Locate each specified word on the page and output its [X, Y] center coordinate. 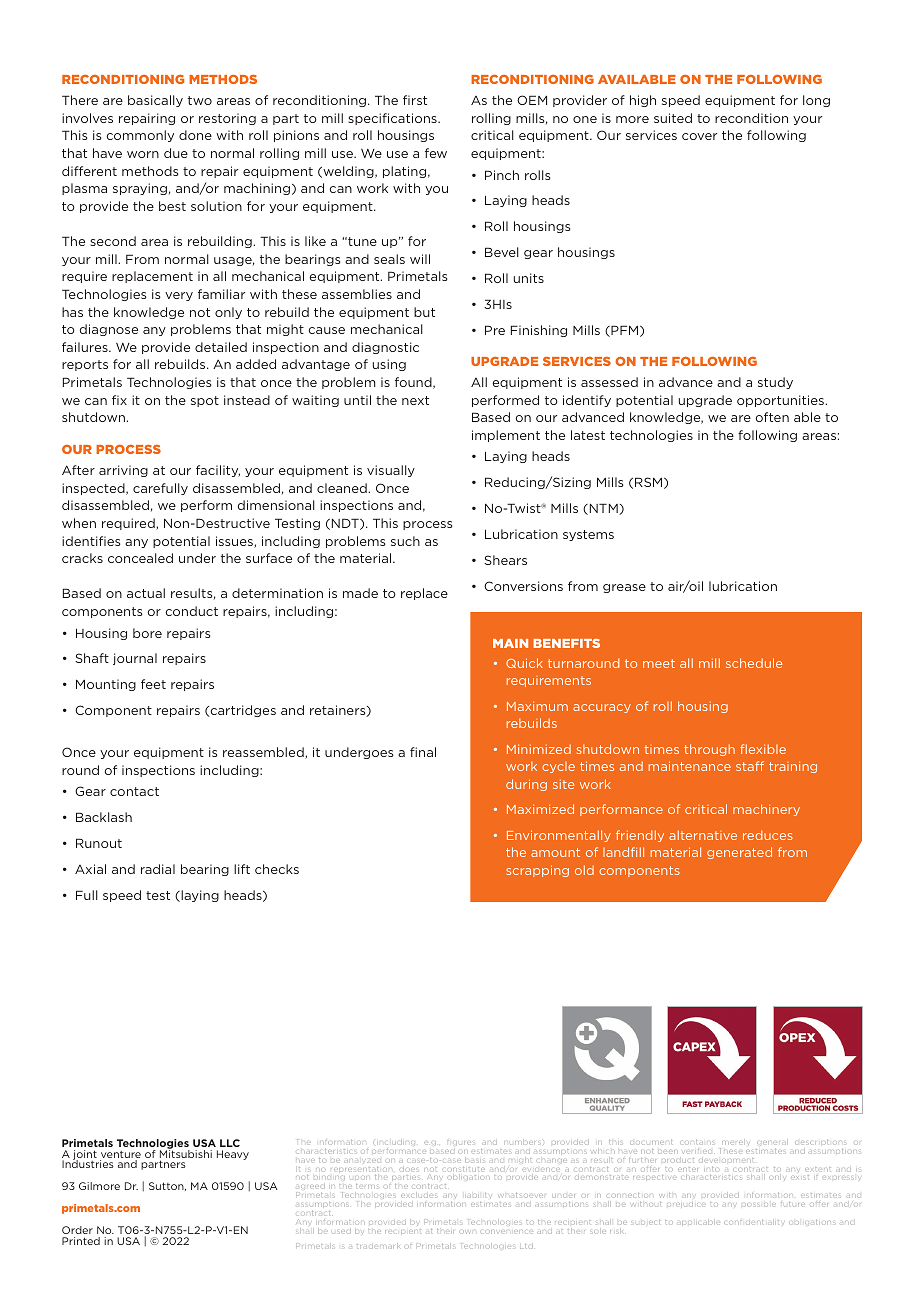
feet [153, 684]
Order [77, 1230]
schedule [754, 663]
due [176, 153]
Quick [524, 663]
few [436, 153]
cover [699, 136]
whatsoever [521, 1195]
